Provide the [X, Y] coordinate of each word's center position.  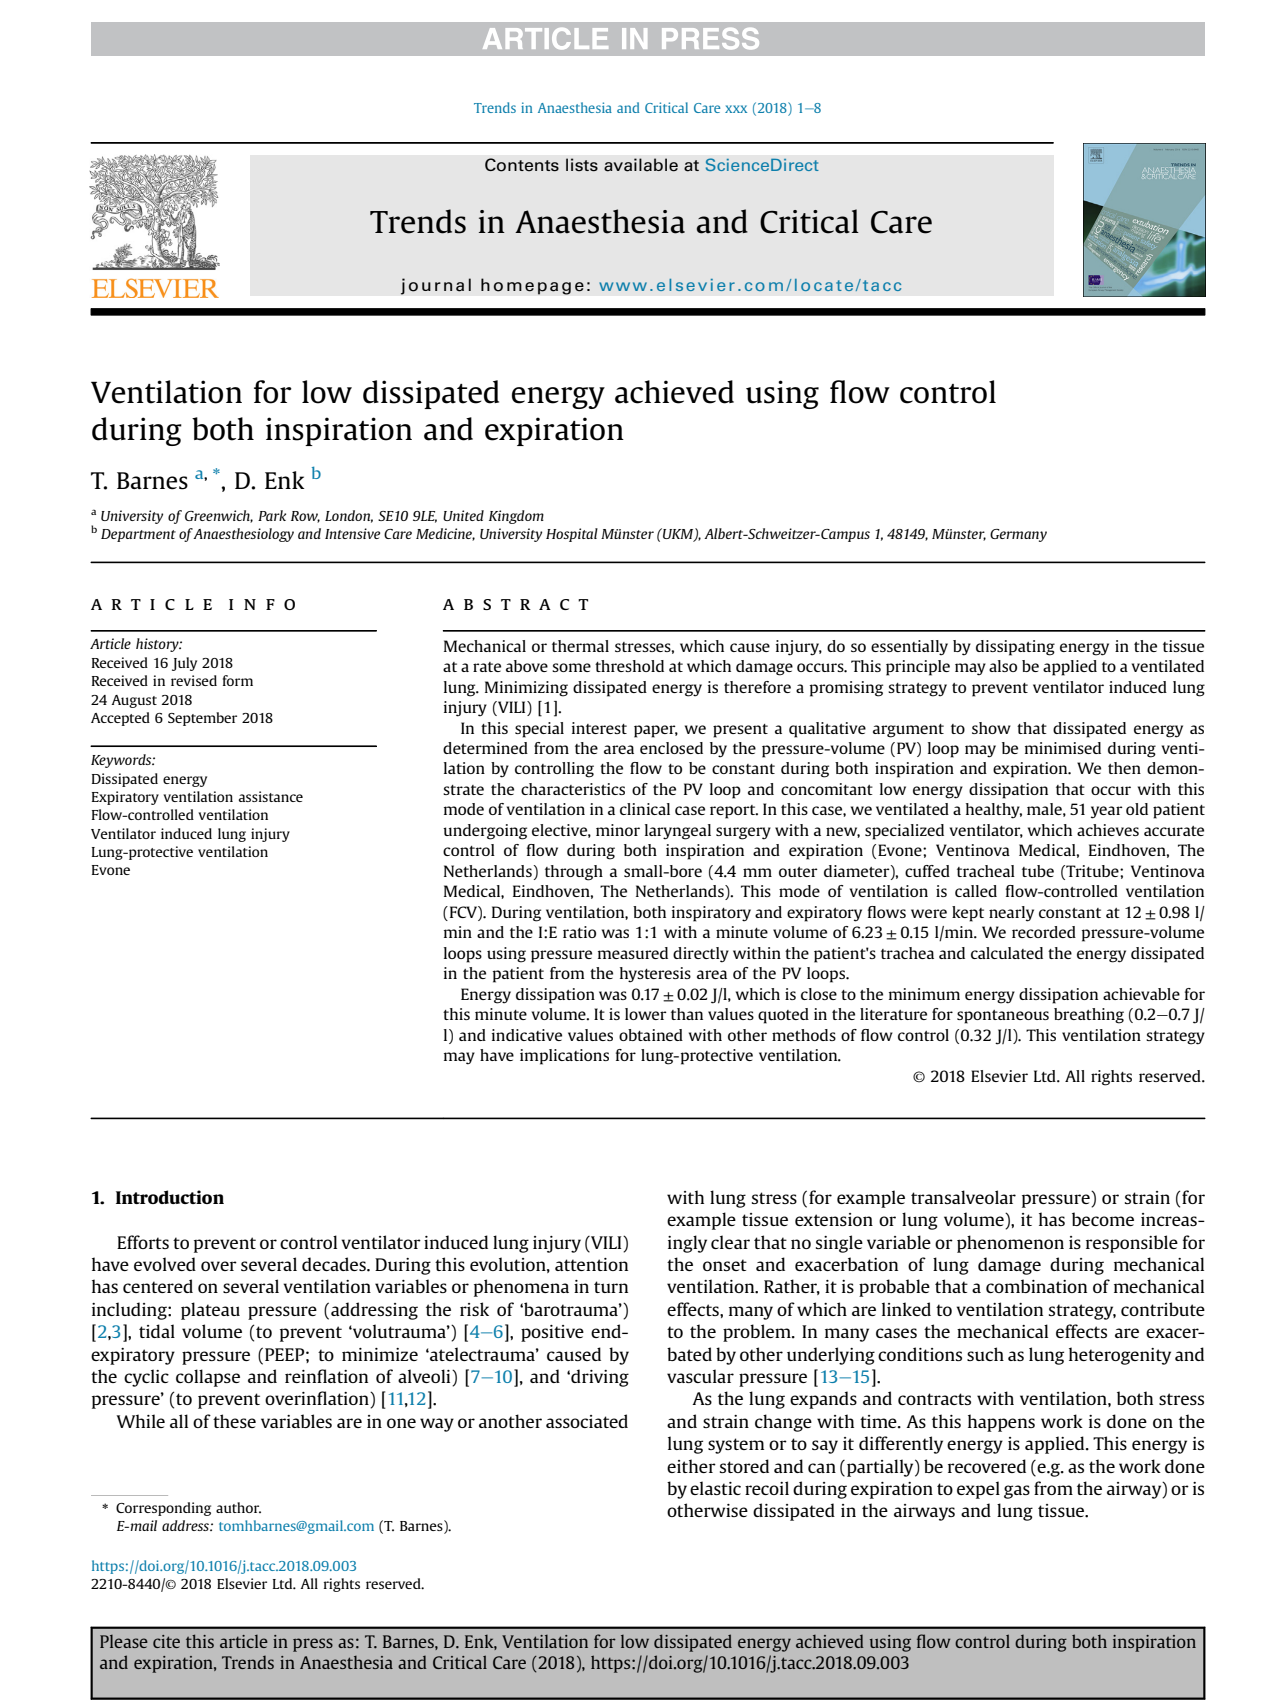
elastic [715, 1488]
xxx [736, 109]
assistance [271, 796]
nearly [1011, 914]
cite [166, 1641]
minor [618, 830]
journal [436, 286]
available [641, 165]
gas [1017, 1492]
